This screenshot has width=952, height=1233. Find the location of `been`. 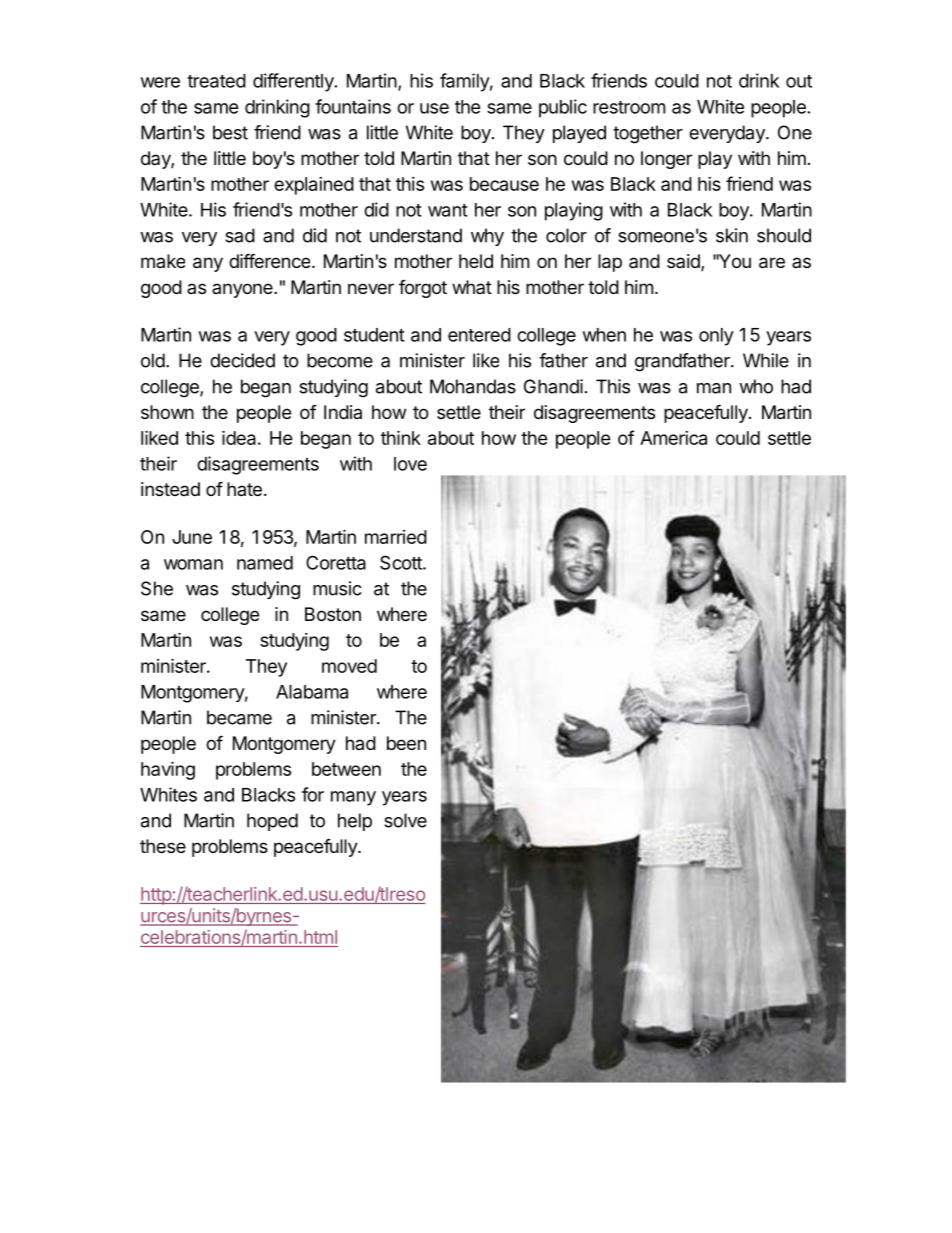

been is located at coordinates (406, 743).
